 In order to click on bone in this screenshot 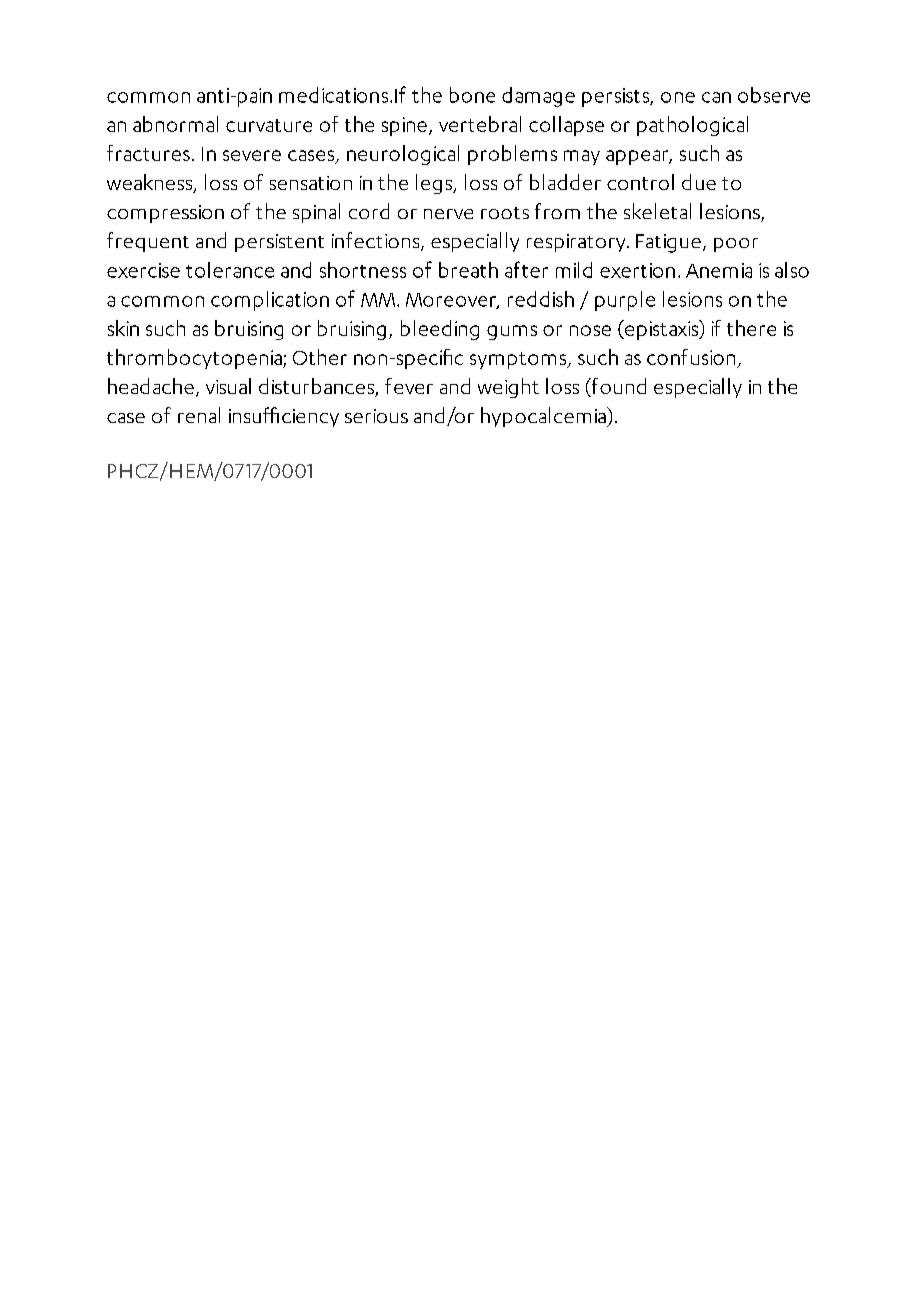, I will do `click(472, 95)`.
